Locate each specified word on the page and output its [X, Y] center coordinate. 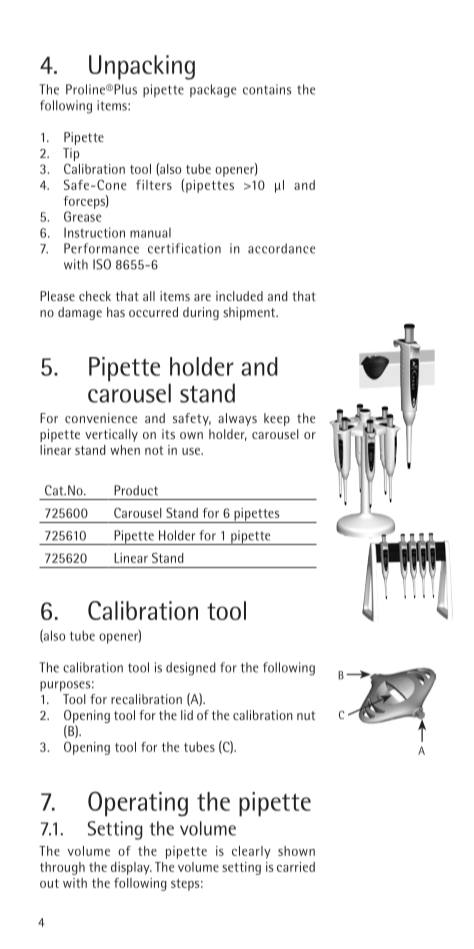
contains [267, 89]
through [62, 868]
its [168, 434]
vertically [111, 435]
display [131, 868]
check [95, 296]
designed [191, 669]
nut [306, 715]
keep [277, 419]
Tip [71, 154]
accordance [281, 248]
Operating [138, 804]
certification [184, 248]
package [213, 91]
